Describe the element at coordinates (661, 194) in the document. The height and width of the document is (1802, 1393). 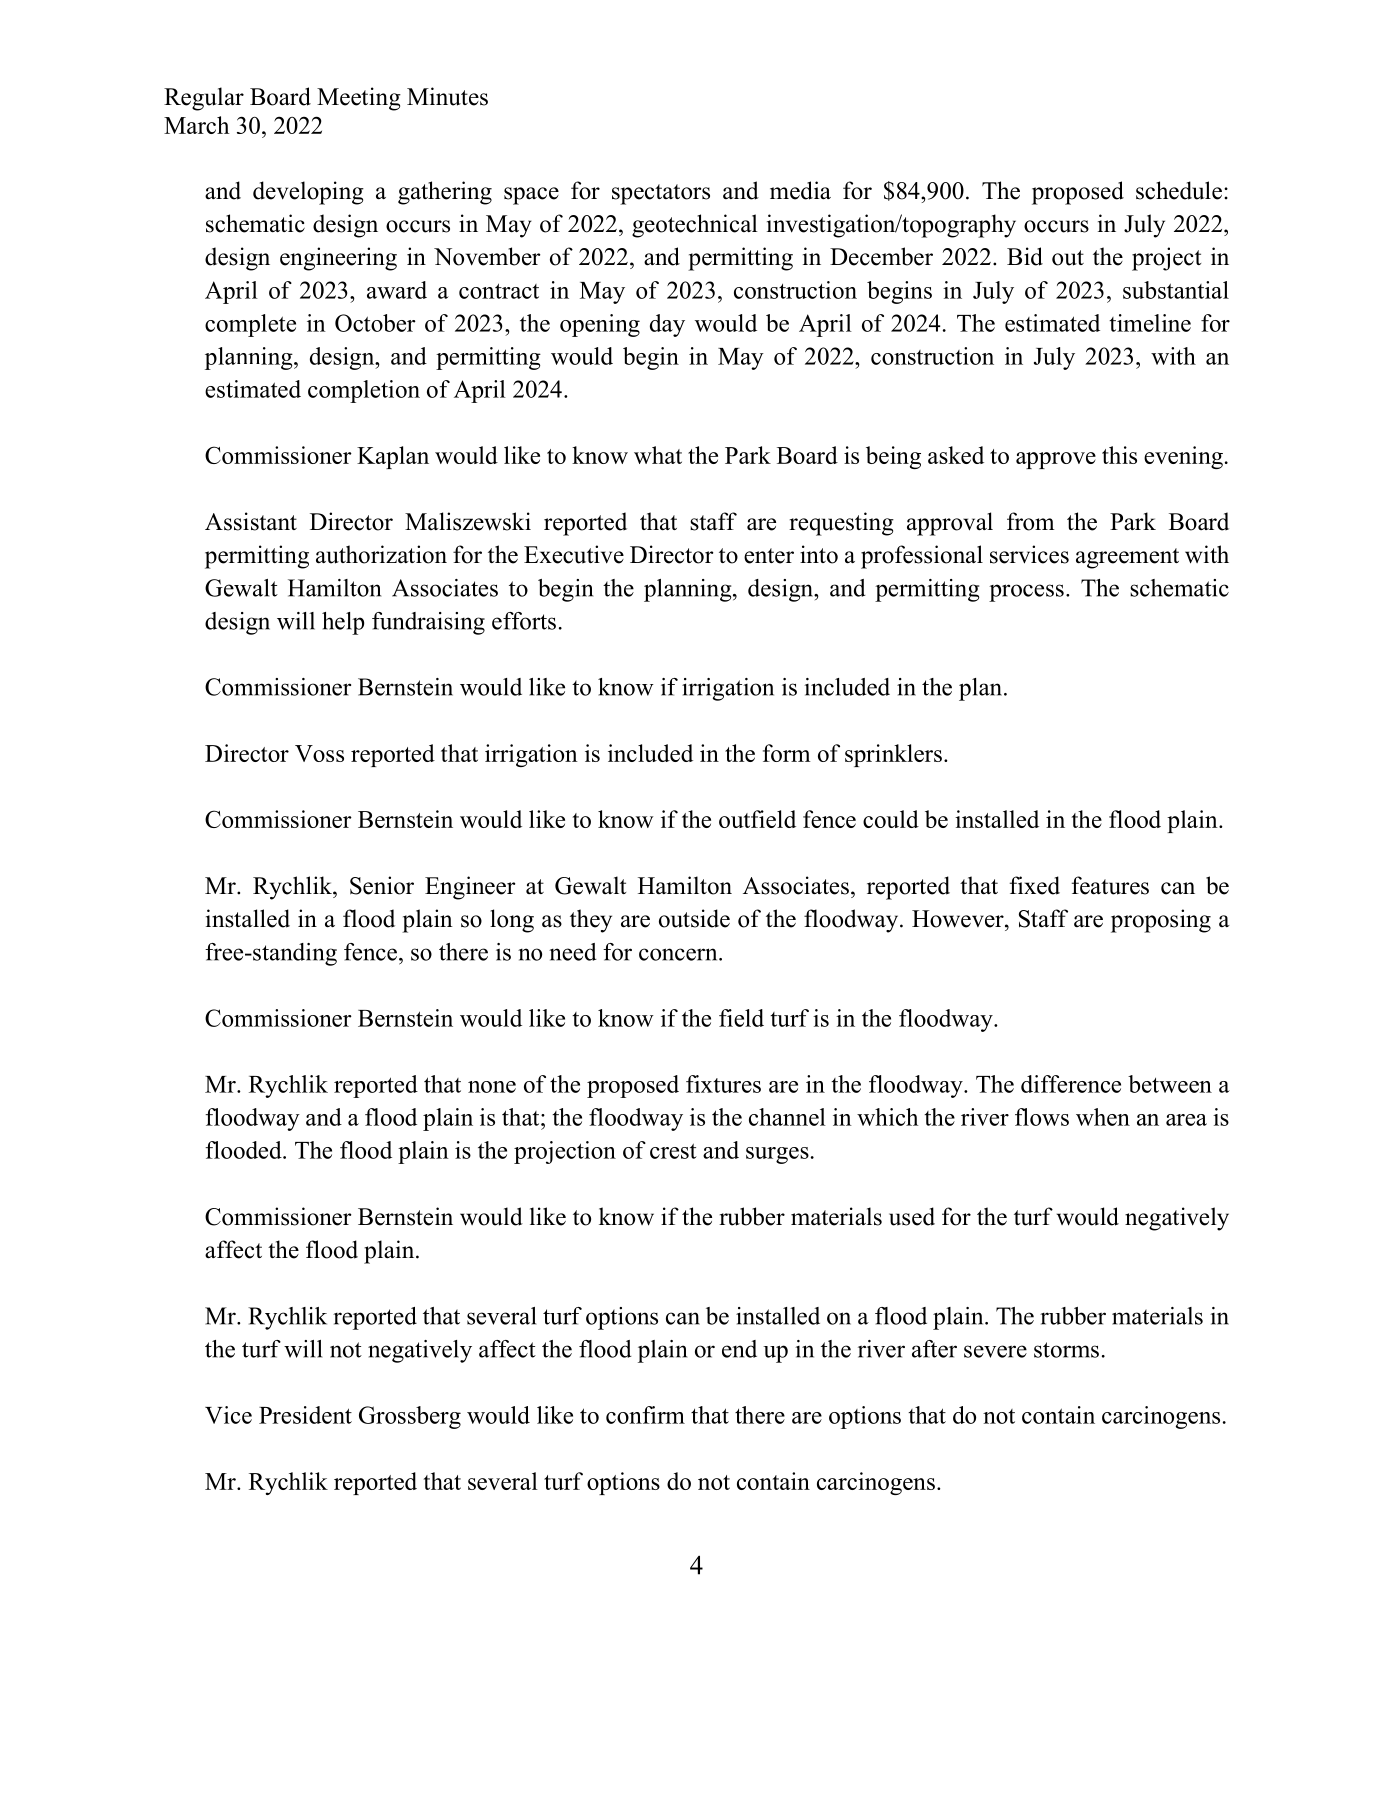
I see `spectators` at that location.
